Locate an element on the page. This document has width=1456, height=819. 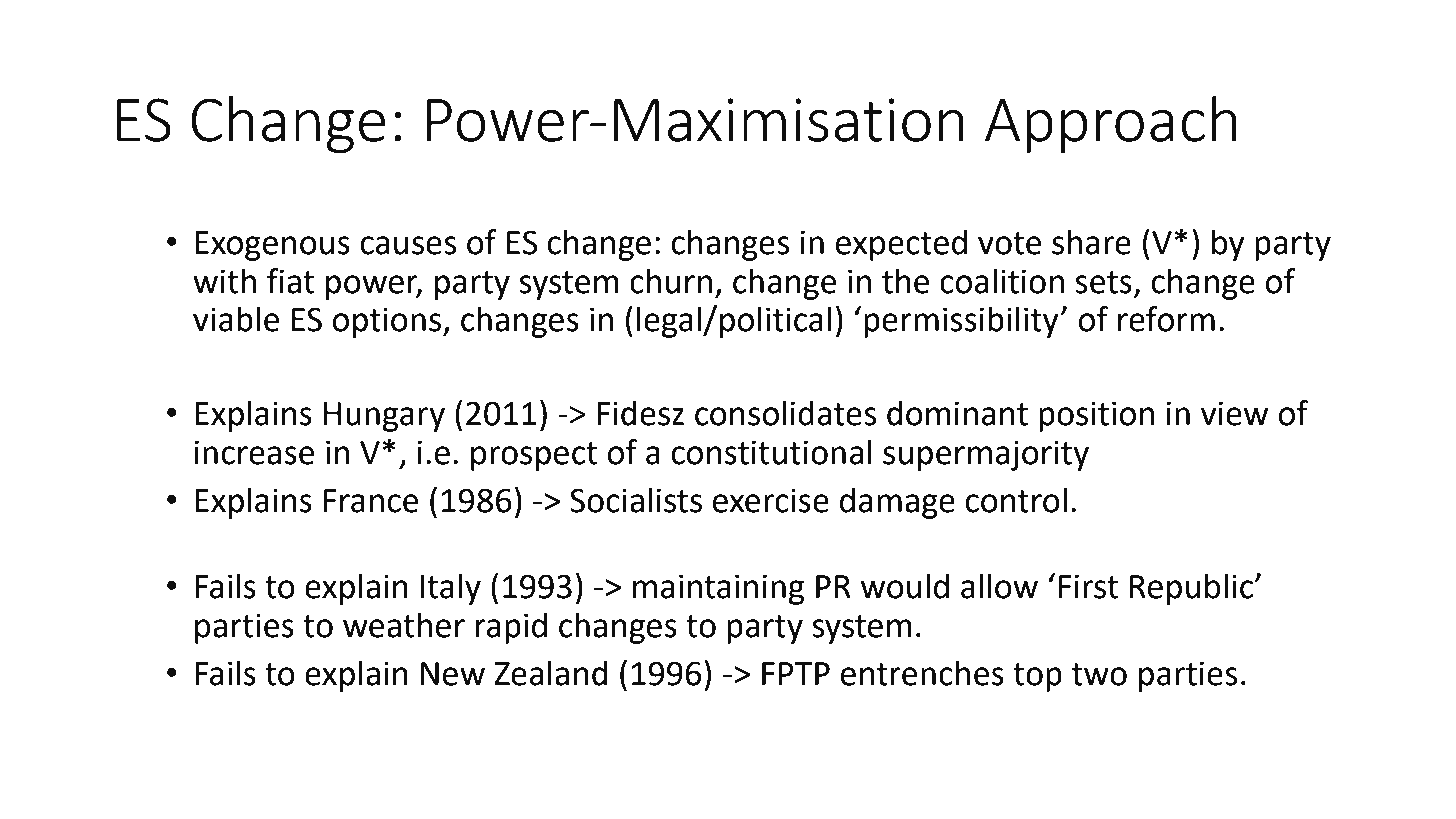
Hungary is located at coordinates (384, 417).
